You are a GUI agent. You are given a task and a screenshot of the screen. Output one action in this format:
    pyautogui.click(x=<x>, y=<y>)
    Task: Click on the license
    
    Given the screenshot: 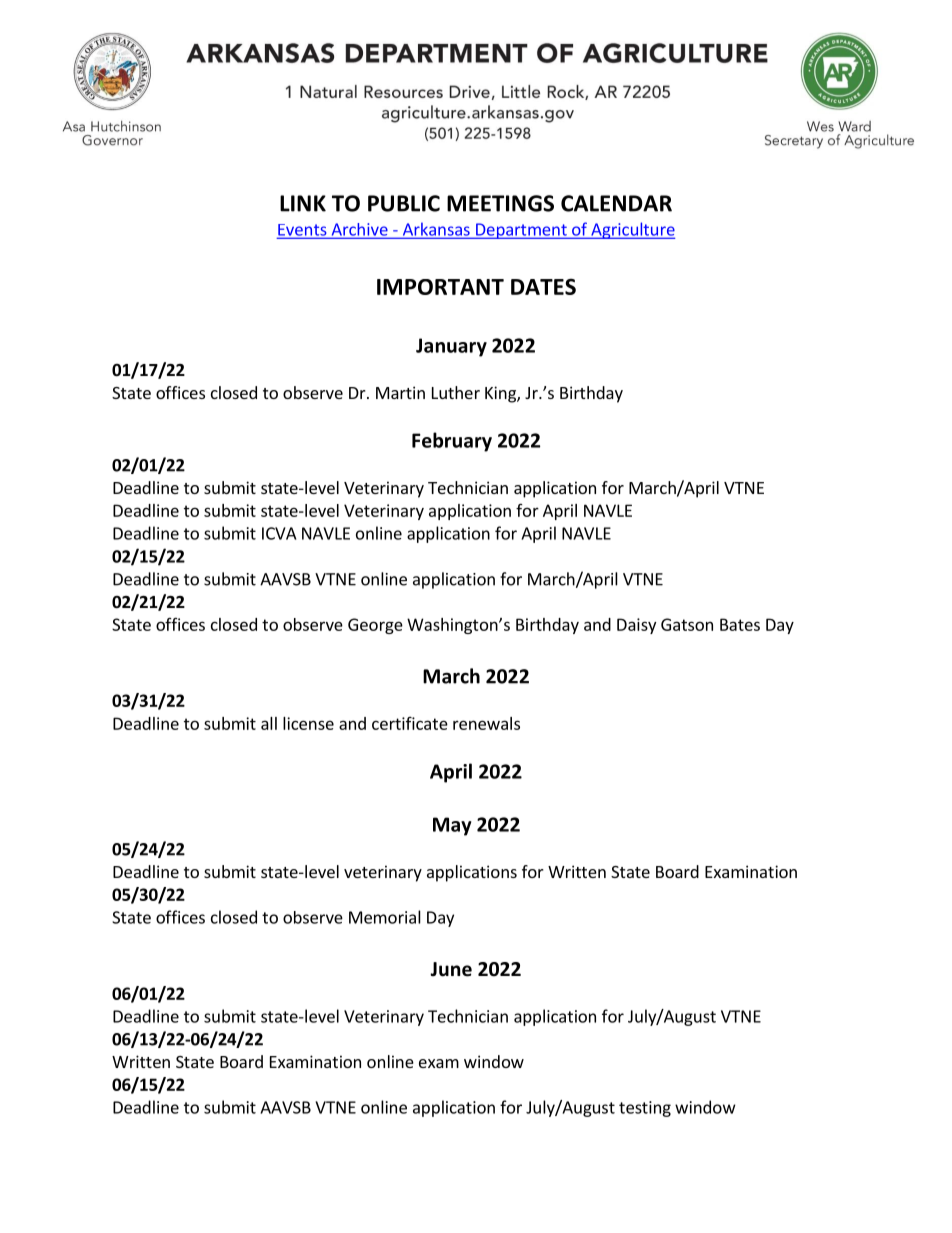 What is the action you would take?
    pyautogui.click(x=308, y=723)
